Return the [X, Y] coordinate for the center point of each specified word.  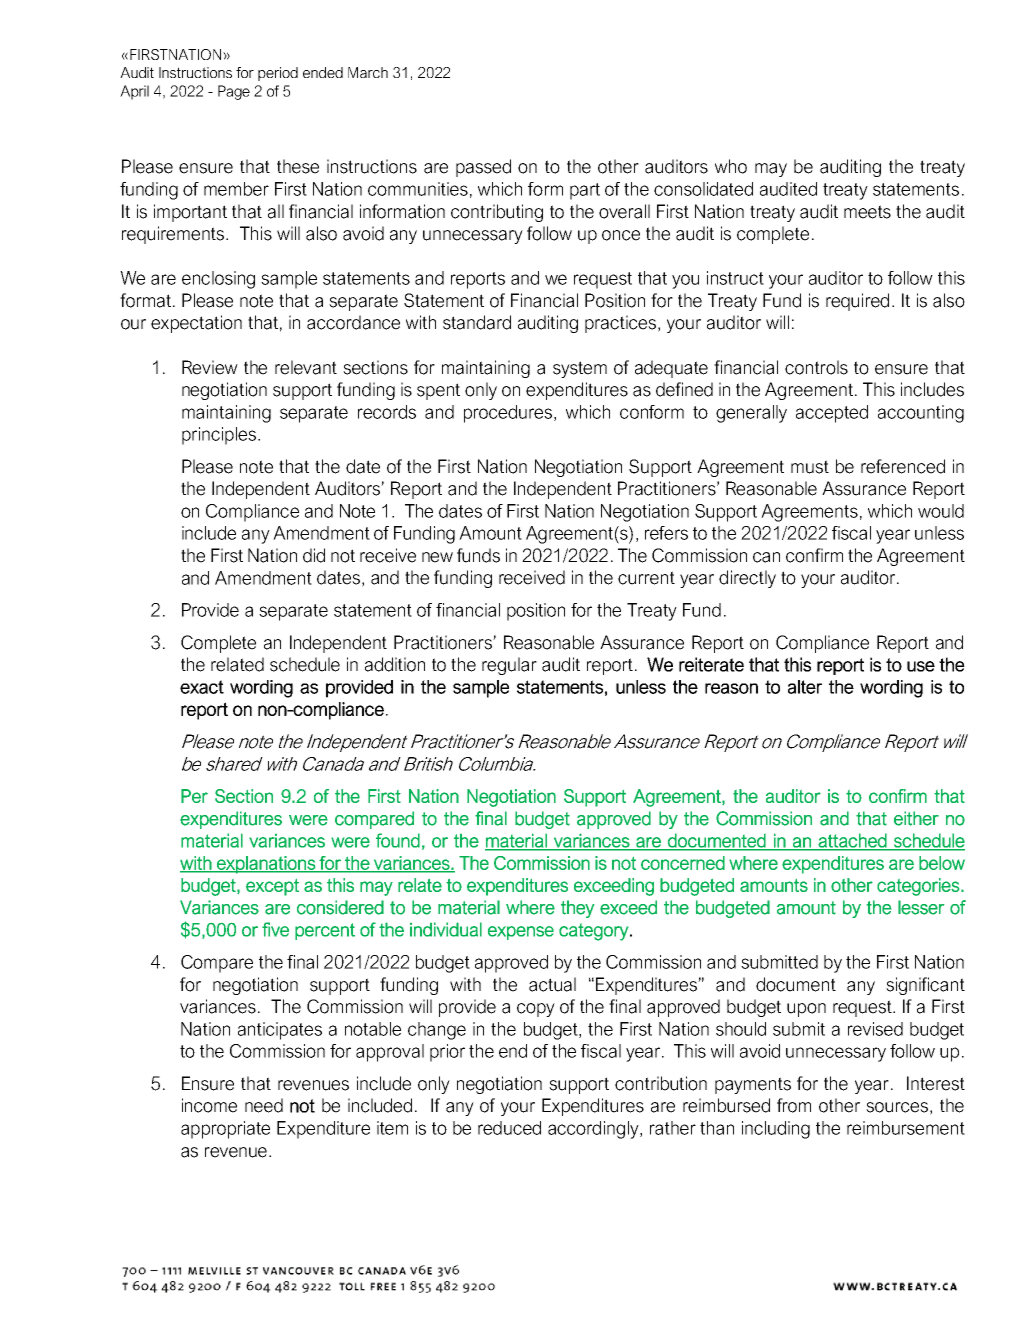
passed [483, 168]
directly [747, 579]
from [794, 1105]
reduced [509, 1128]
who [731, 166]
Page [234, 92]
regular [509, 666]
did [314, 555]
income [209, 1105]
